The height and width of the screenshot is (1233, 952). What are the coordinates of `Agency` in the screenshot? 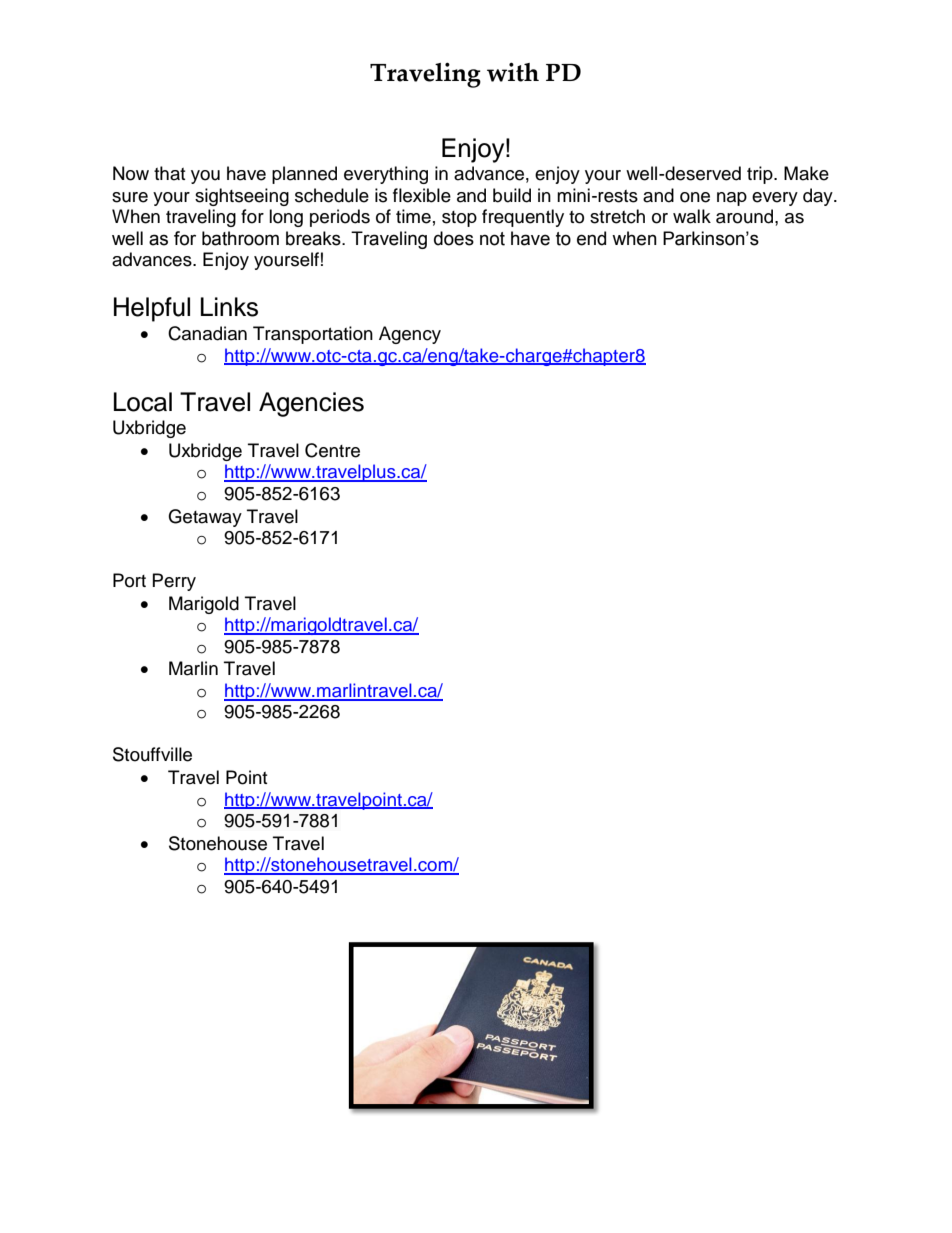 It's located at (410, 335).
